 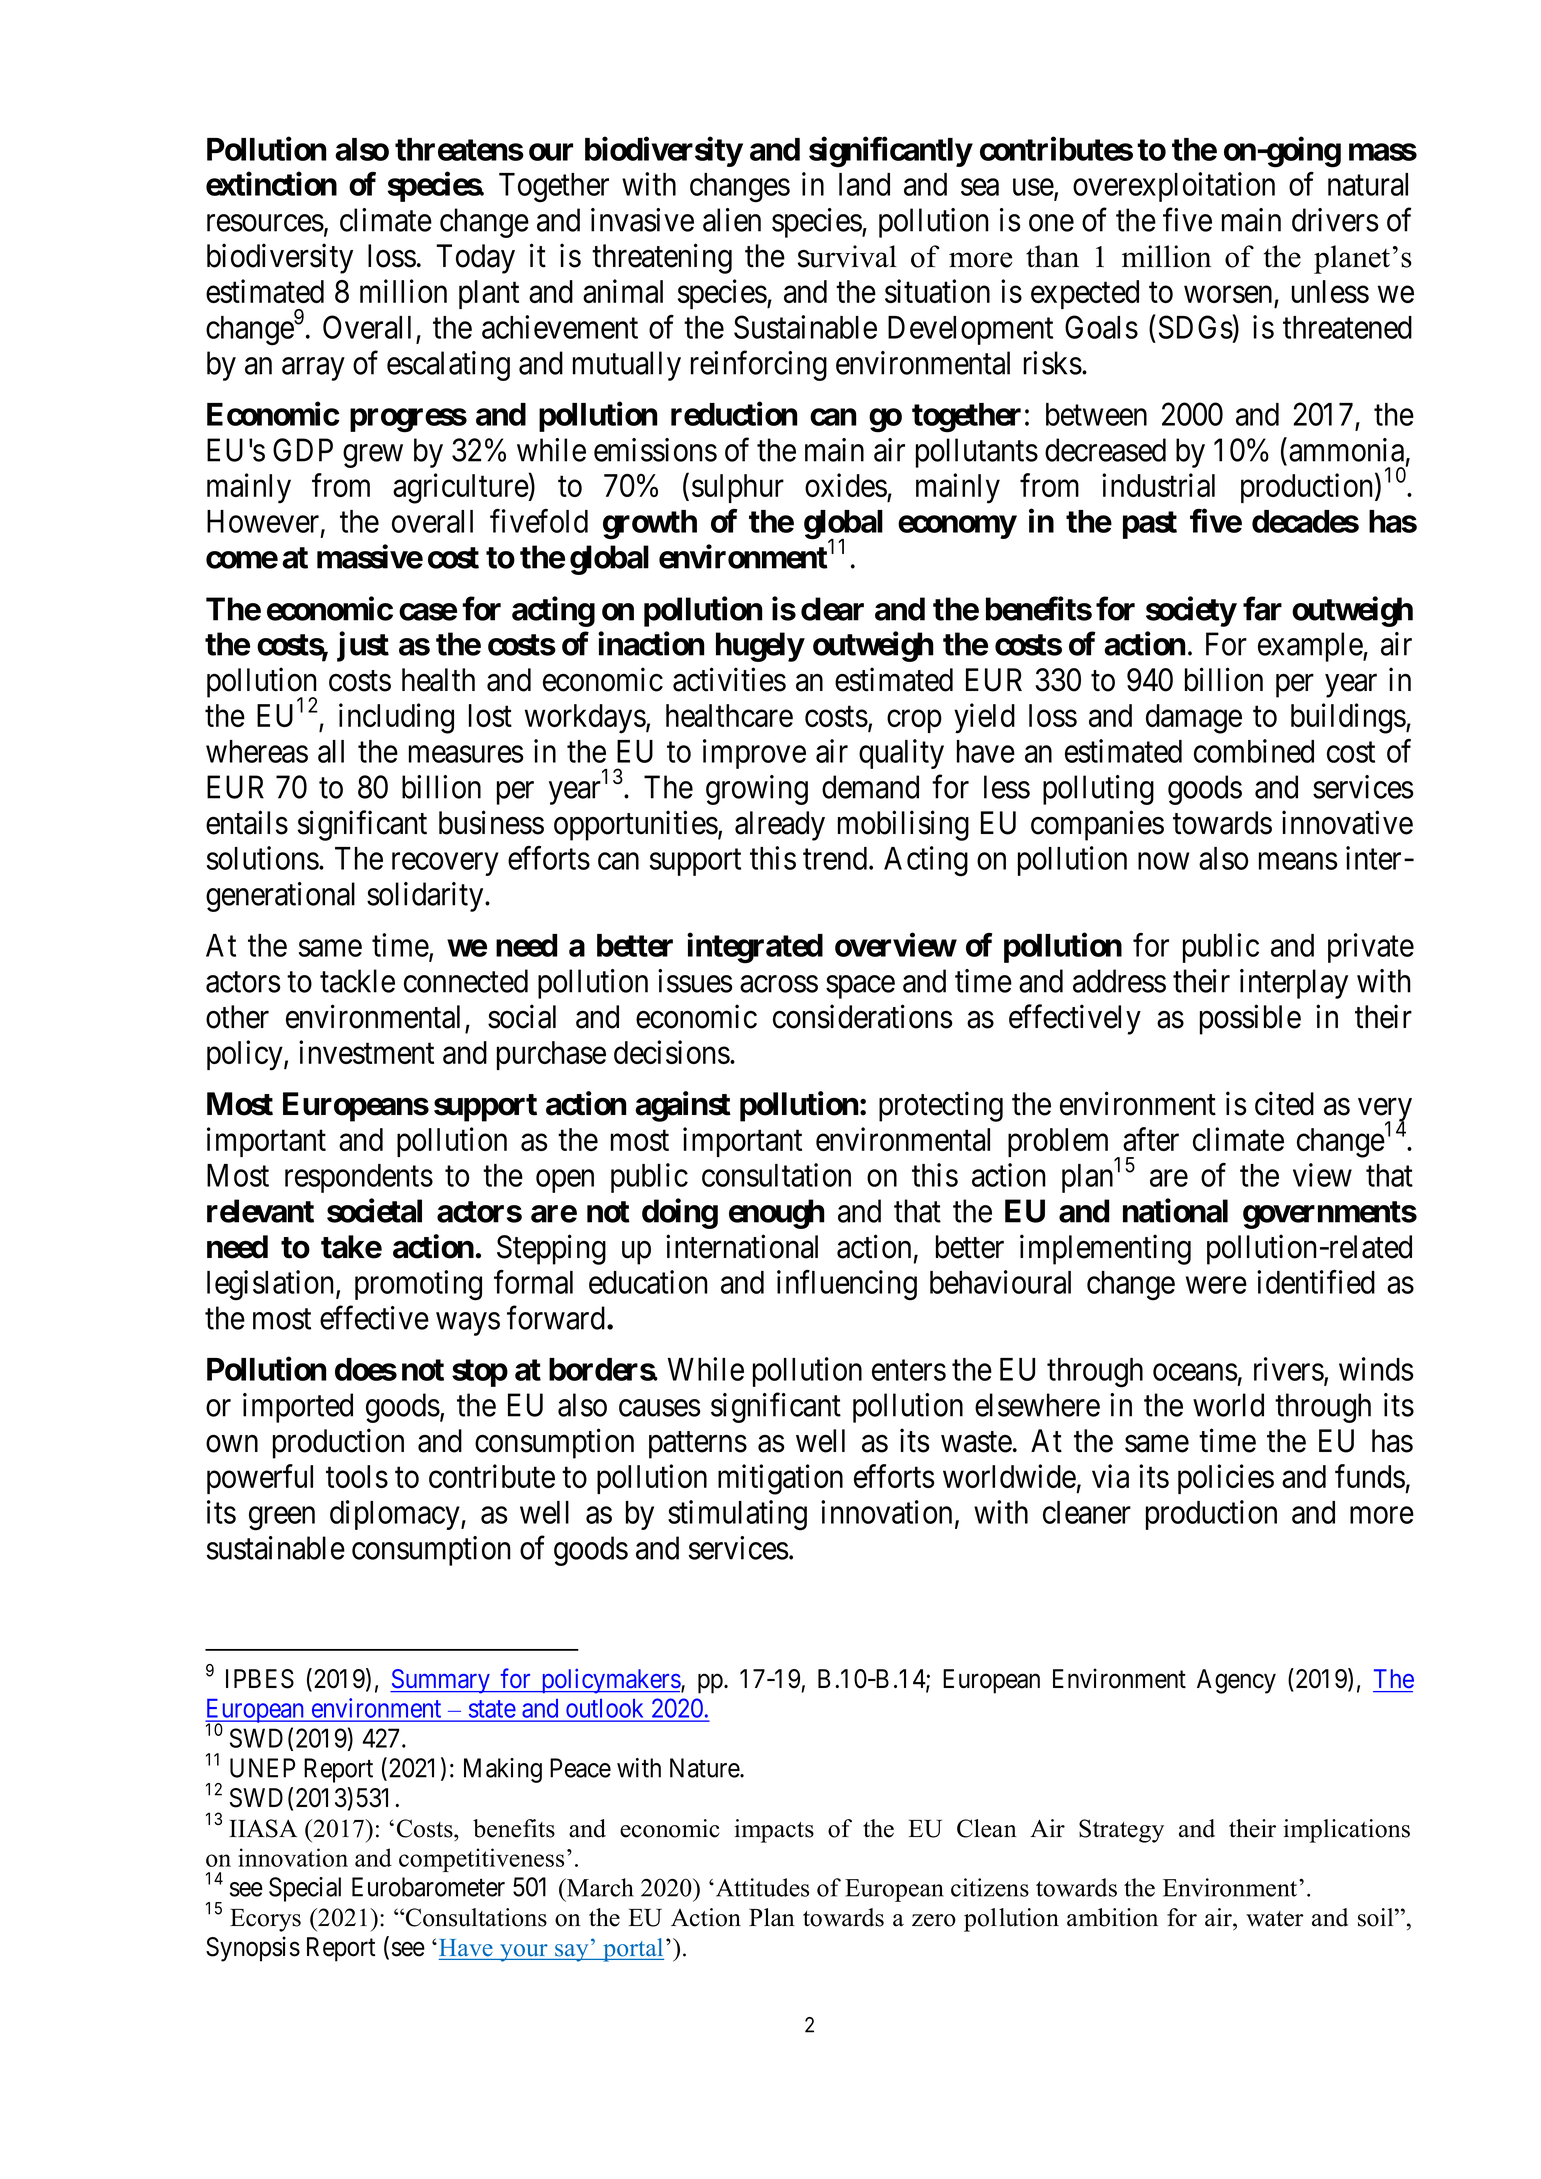 What do you see at coordinates (1275, 1919) in the document?
I see `water` at bounding box center [1275, 1919].
